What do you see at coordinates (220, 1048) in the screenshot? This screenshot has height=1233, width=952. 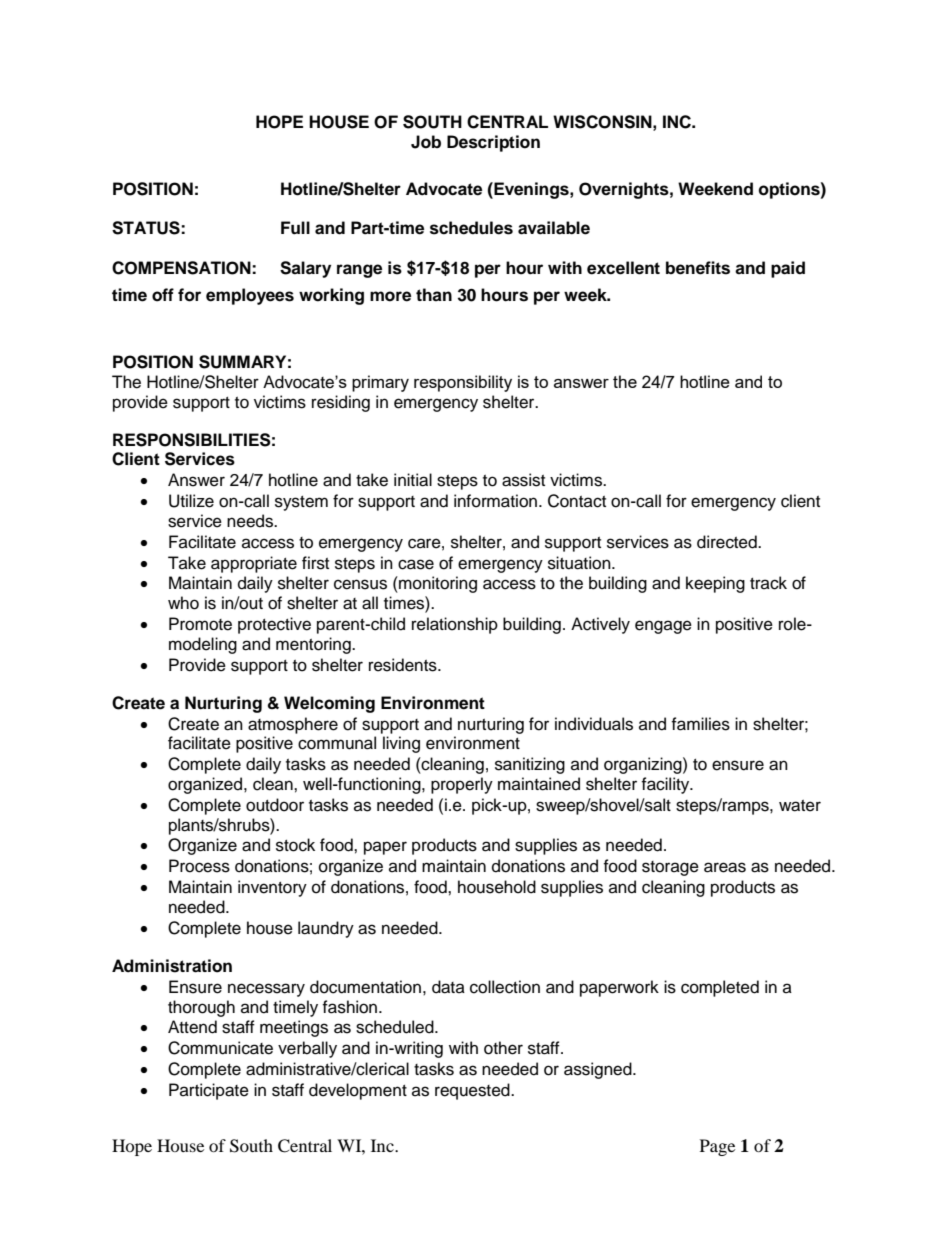 I see `Communicate` at bounding box center [220, 1048].
